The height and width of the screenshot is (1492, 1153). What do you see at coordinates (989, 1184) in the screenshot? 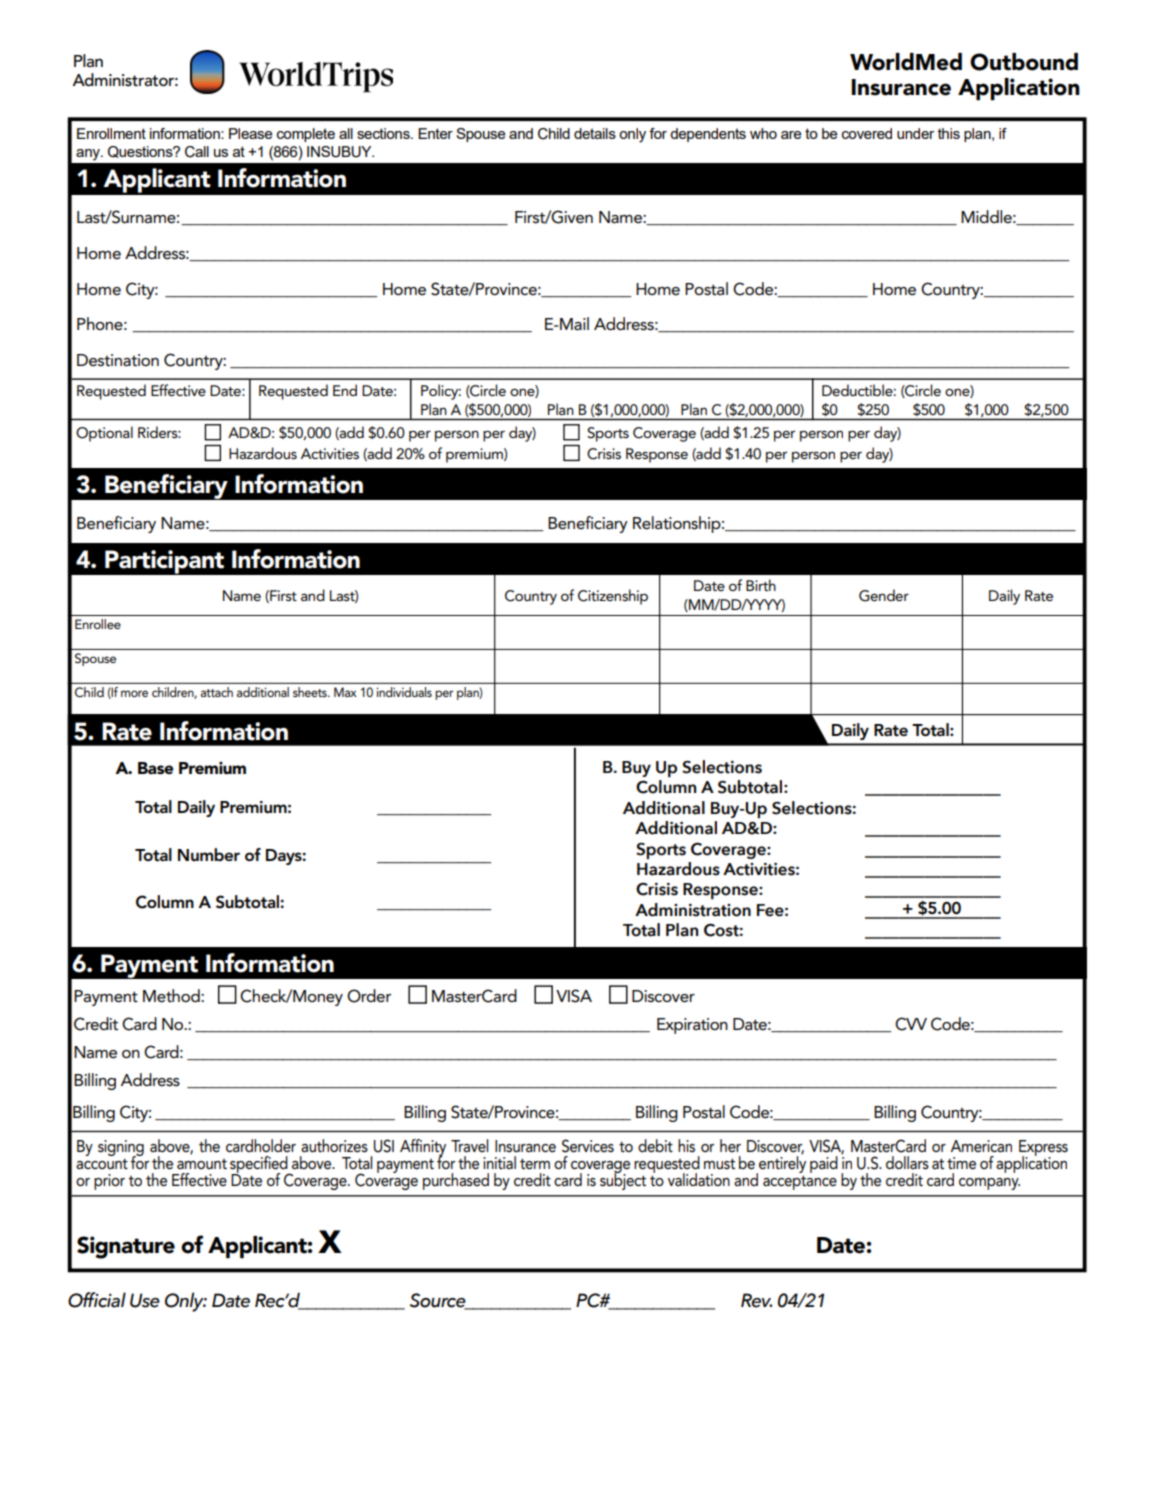
I see `company` at bounding box center [989, 1184].
